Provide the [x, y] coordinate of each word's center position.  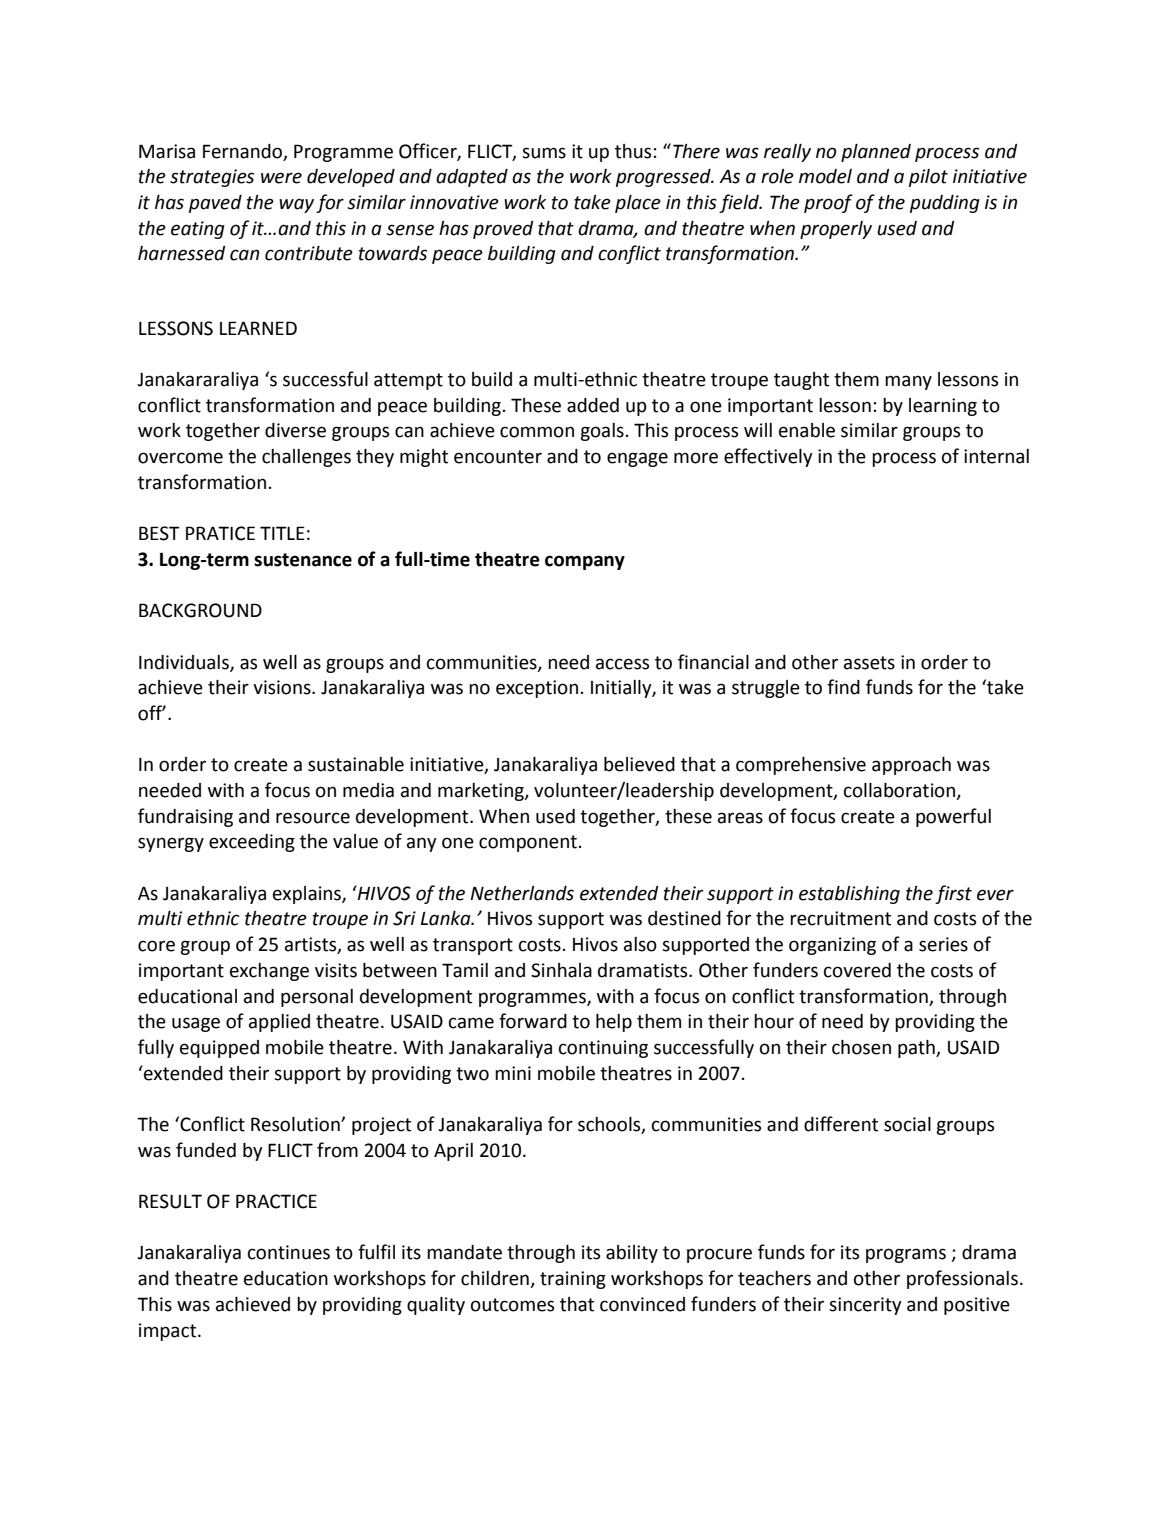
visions [283, 687]
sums [544, 153]
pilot [928, 178]
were [281, 178]
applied [279, 1023]
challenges [306, 458]
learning [943, 407]
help [614, 1023]
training [573, 1280]
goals [602, 432]
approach [911, 766]
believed [639, 764]
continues [289, 1252]
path [917, 1049]
